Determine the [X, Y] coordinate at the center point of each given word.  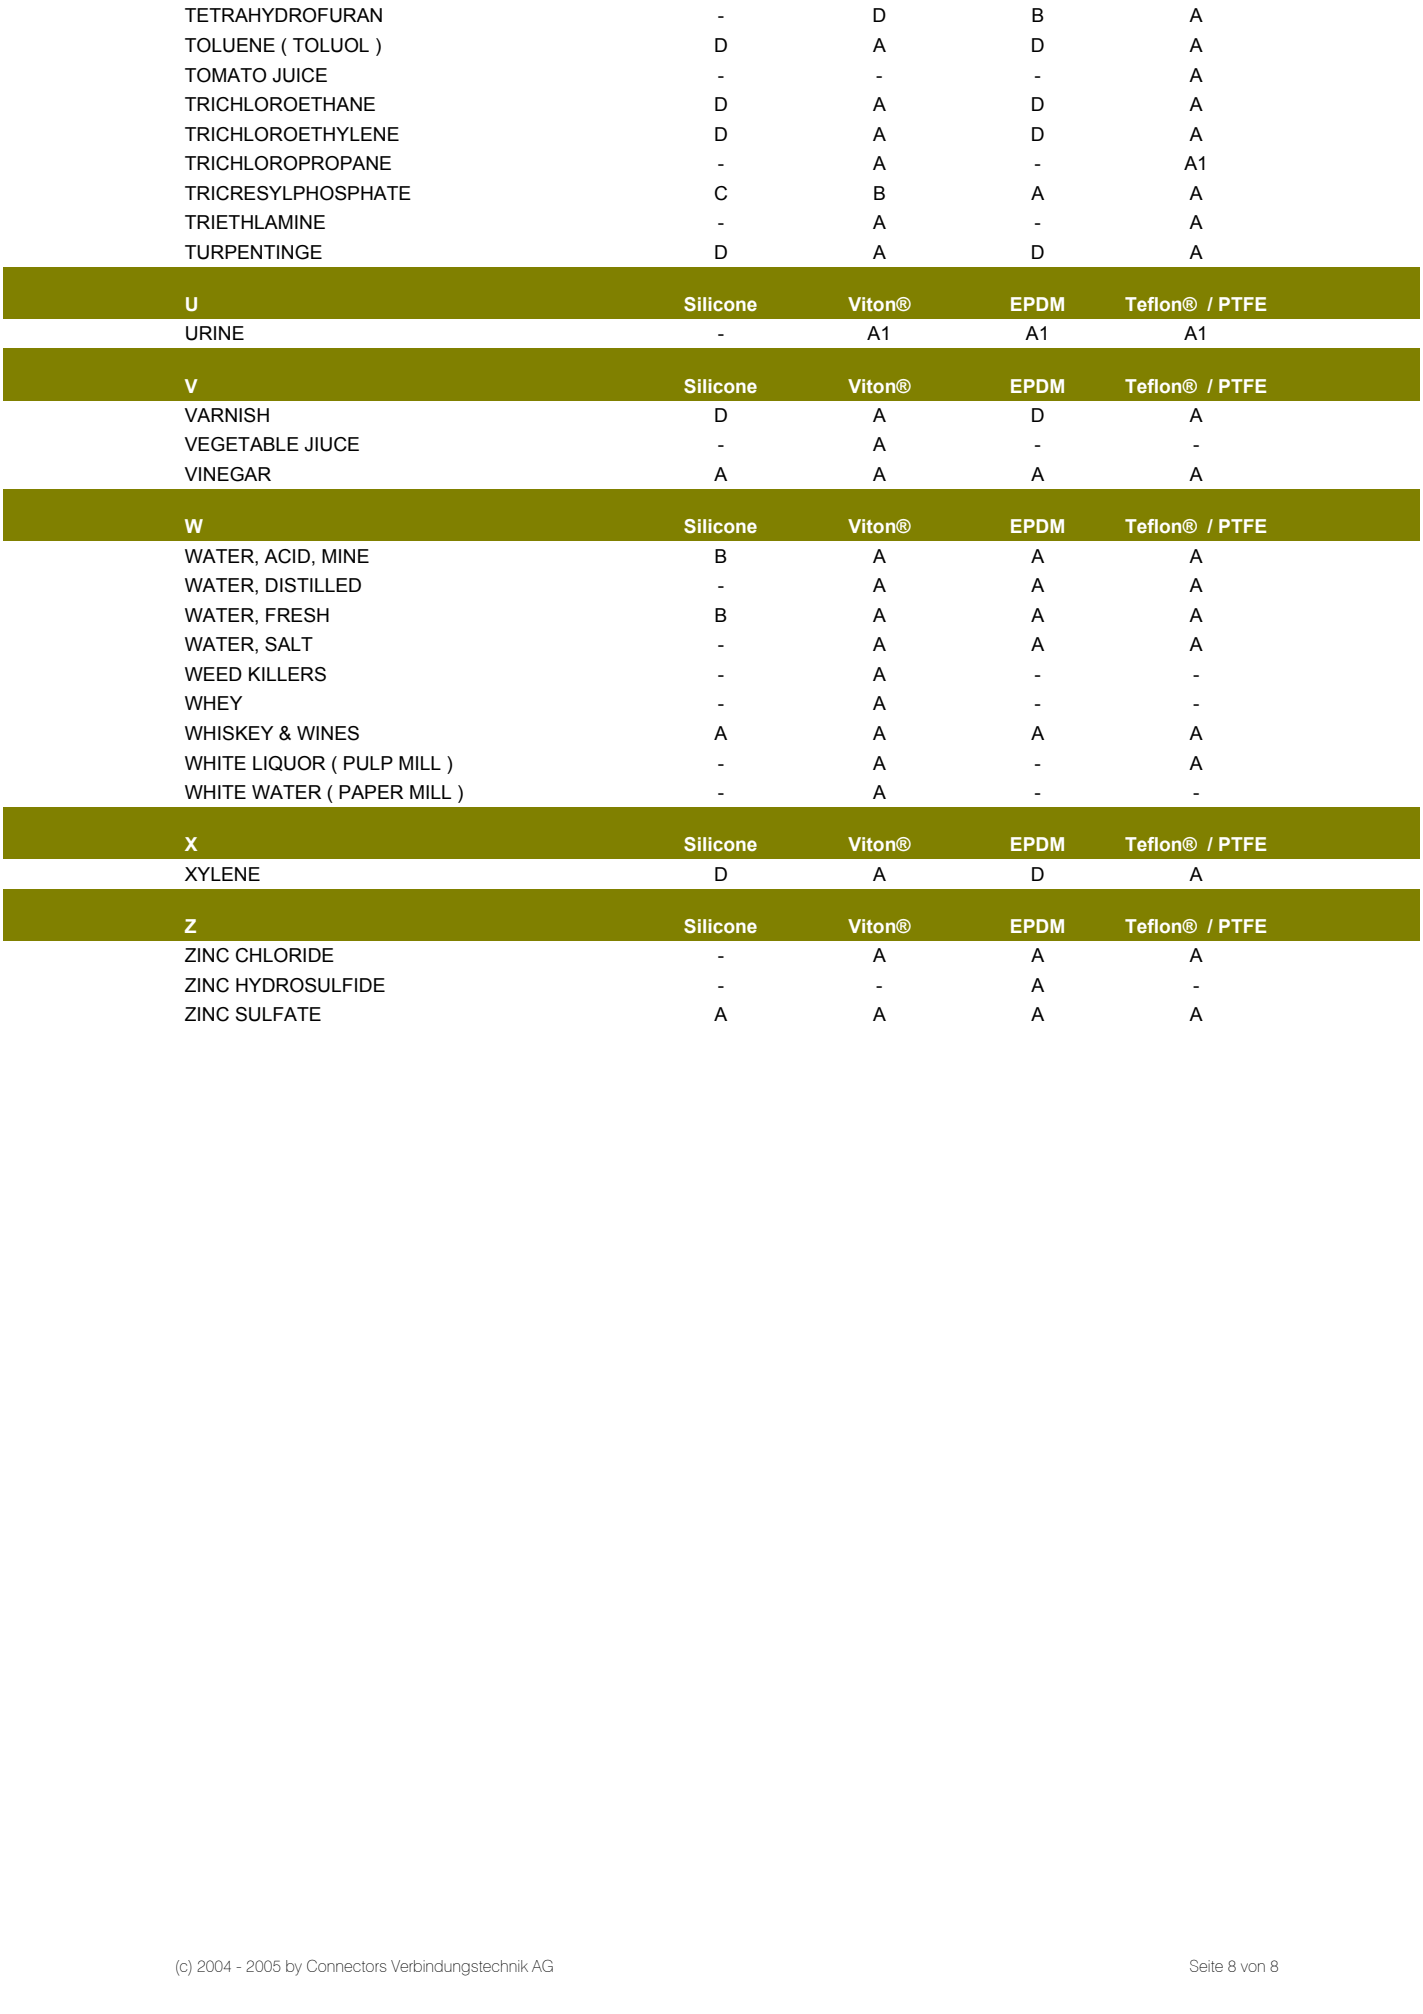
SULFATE [278, 1014]
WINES [328, 733]
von [1253, 1967]
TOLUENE [230, 45]
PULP [368, 763]
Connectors [347, 1965]
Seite [1206, 1965]
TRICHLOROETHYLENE [292, 134]
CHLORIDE [285, 955]
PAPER [371, 792]
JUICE [299, 75]
